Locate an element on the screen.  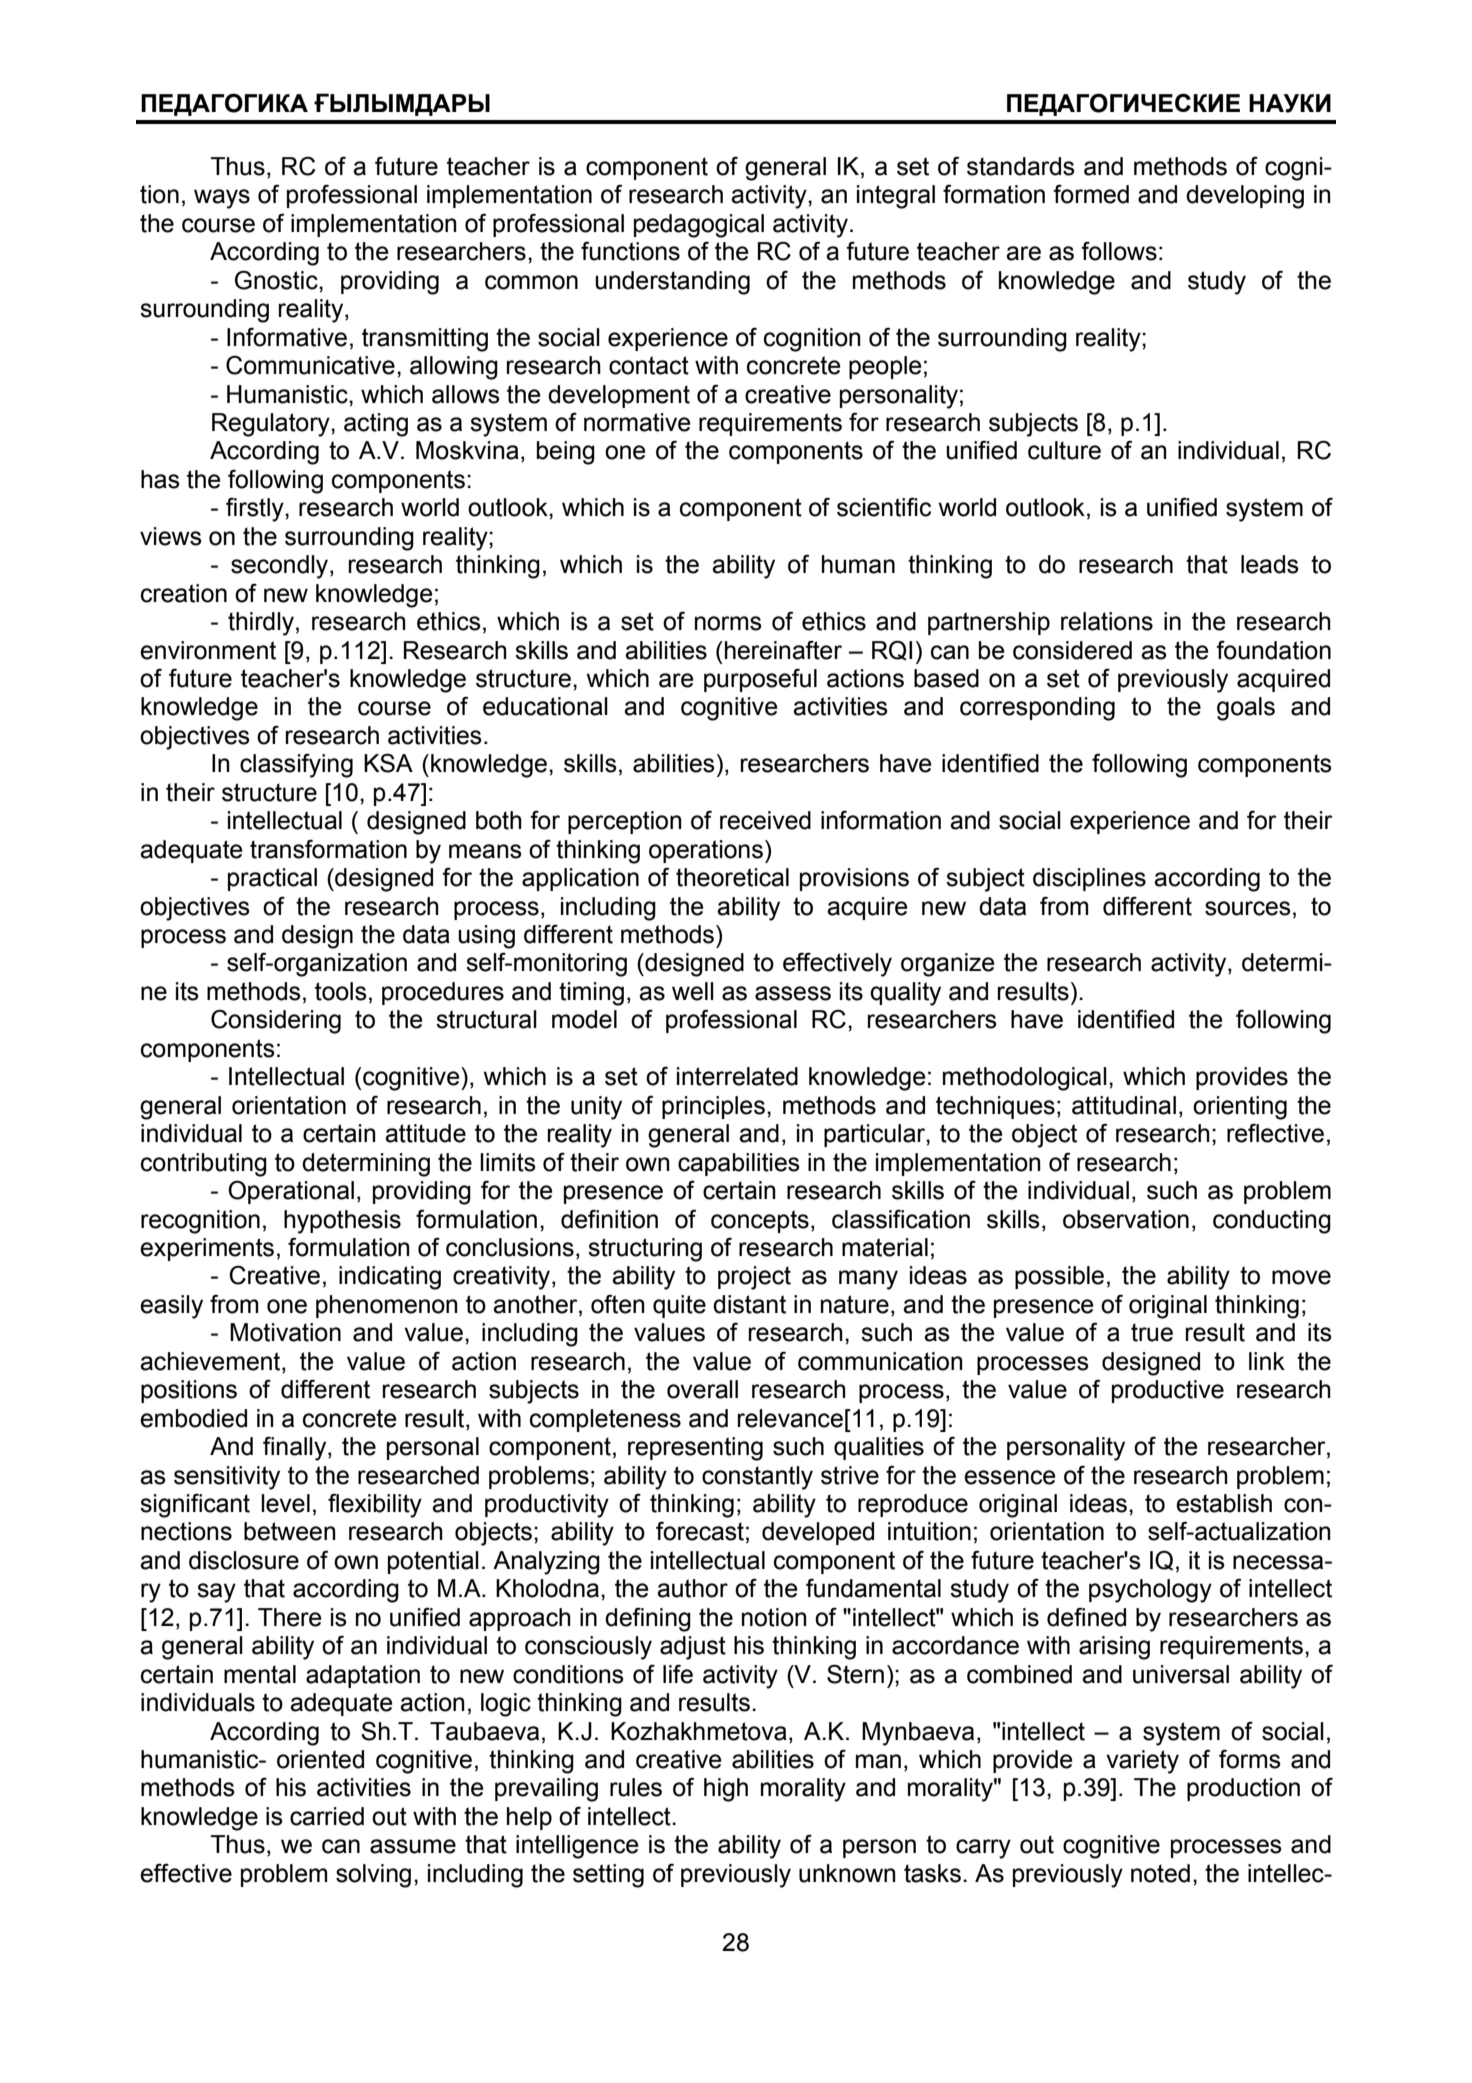
well is located at coordinates (693, 991).
